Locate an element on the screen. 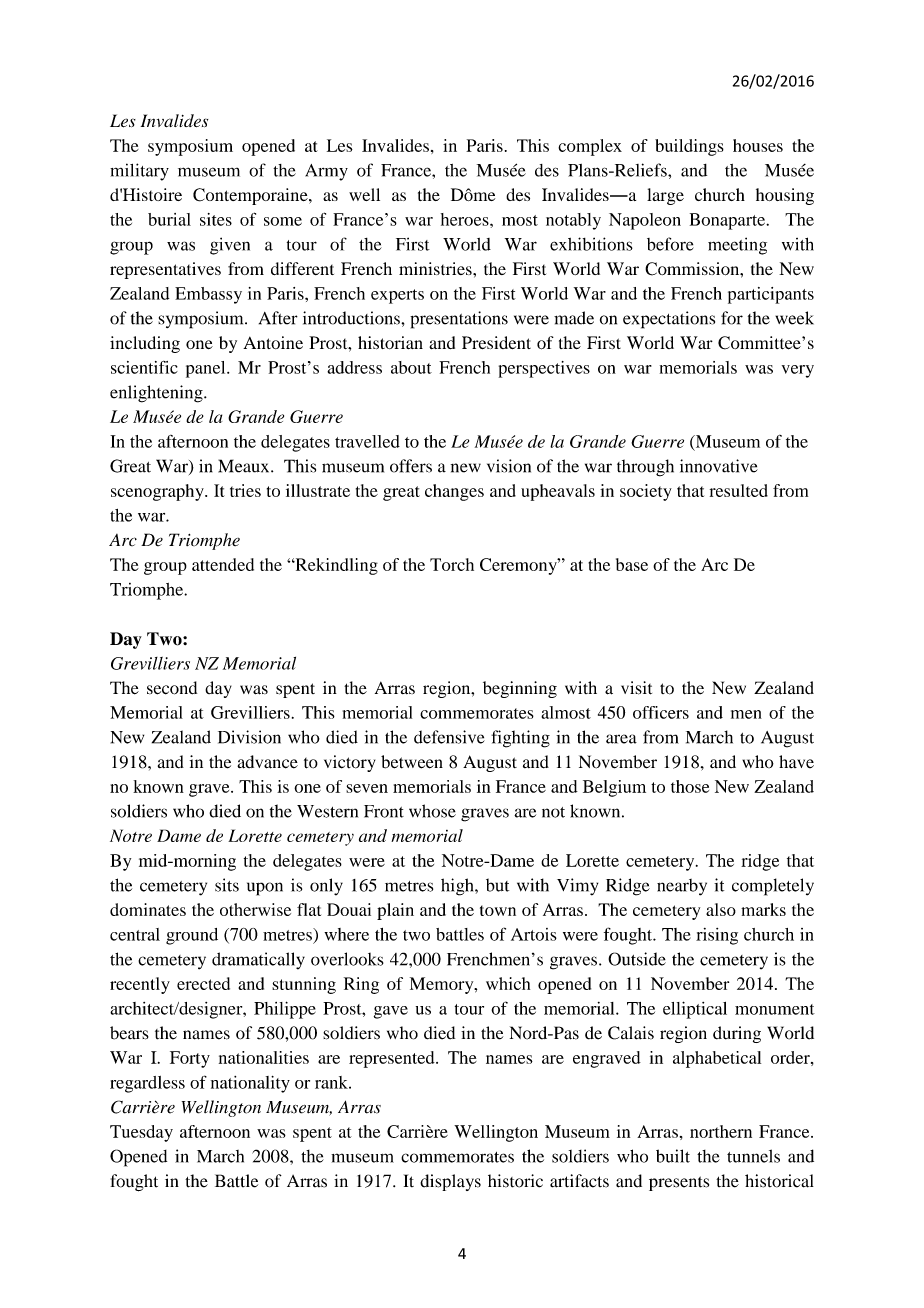 The height and width of the screenshot is (1308, 924). displays is located at coordinates (450, 1182).
